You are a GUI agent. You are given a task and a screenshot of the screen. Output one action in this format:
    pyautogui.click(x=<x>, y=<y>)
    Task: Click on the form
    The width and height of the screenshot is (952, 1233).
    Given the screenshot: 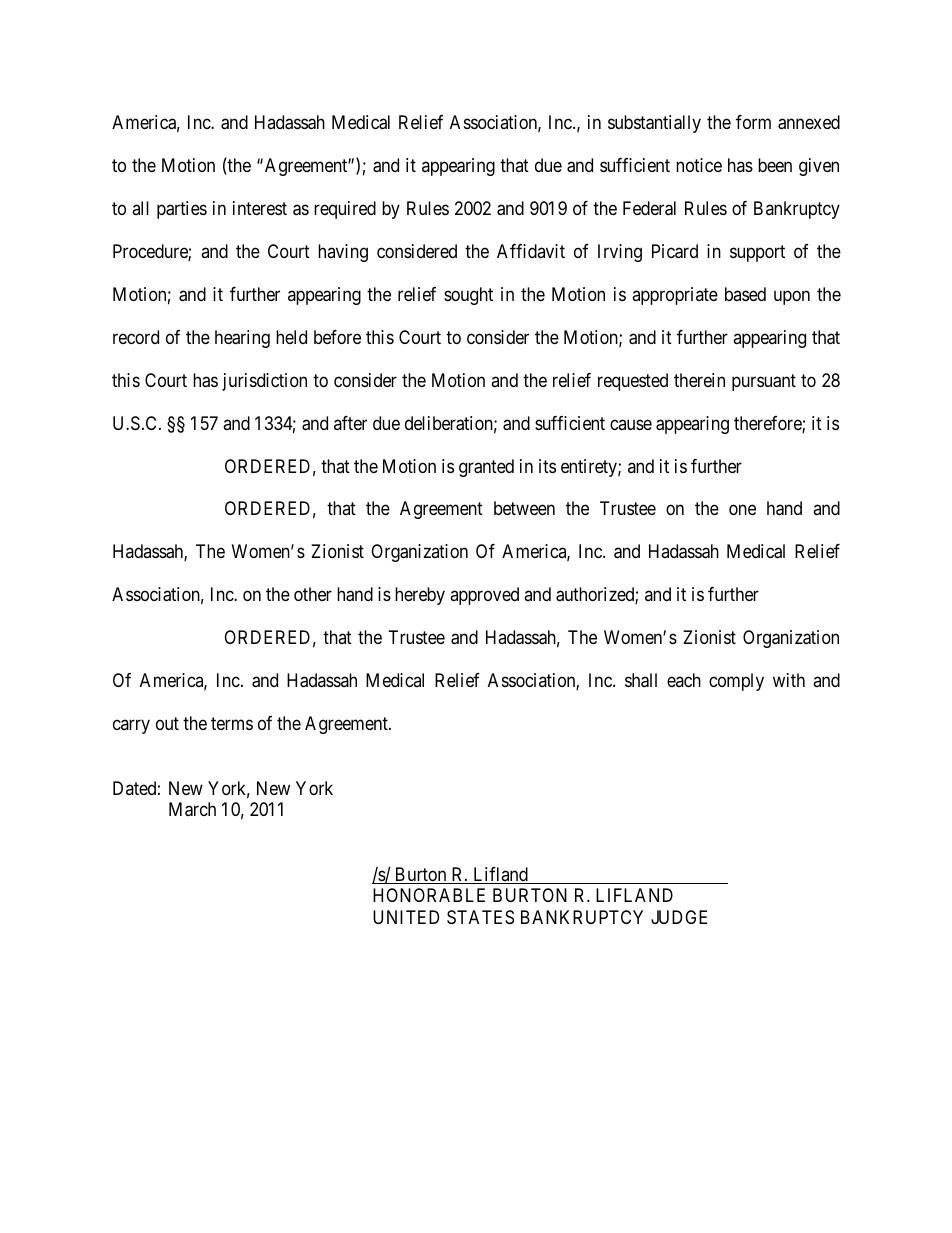 What is the action you would take?
    pyautogui.click(x=753, y=122)
